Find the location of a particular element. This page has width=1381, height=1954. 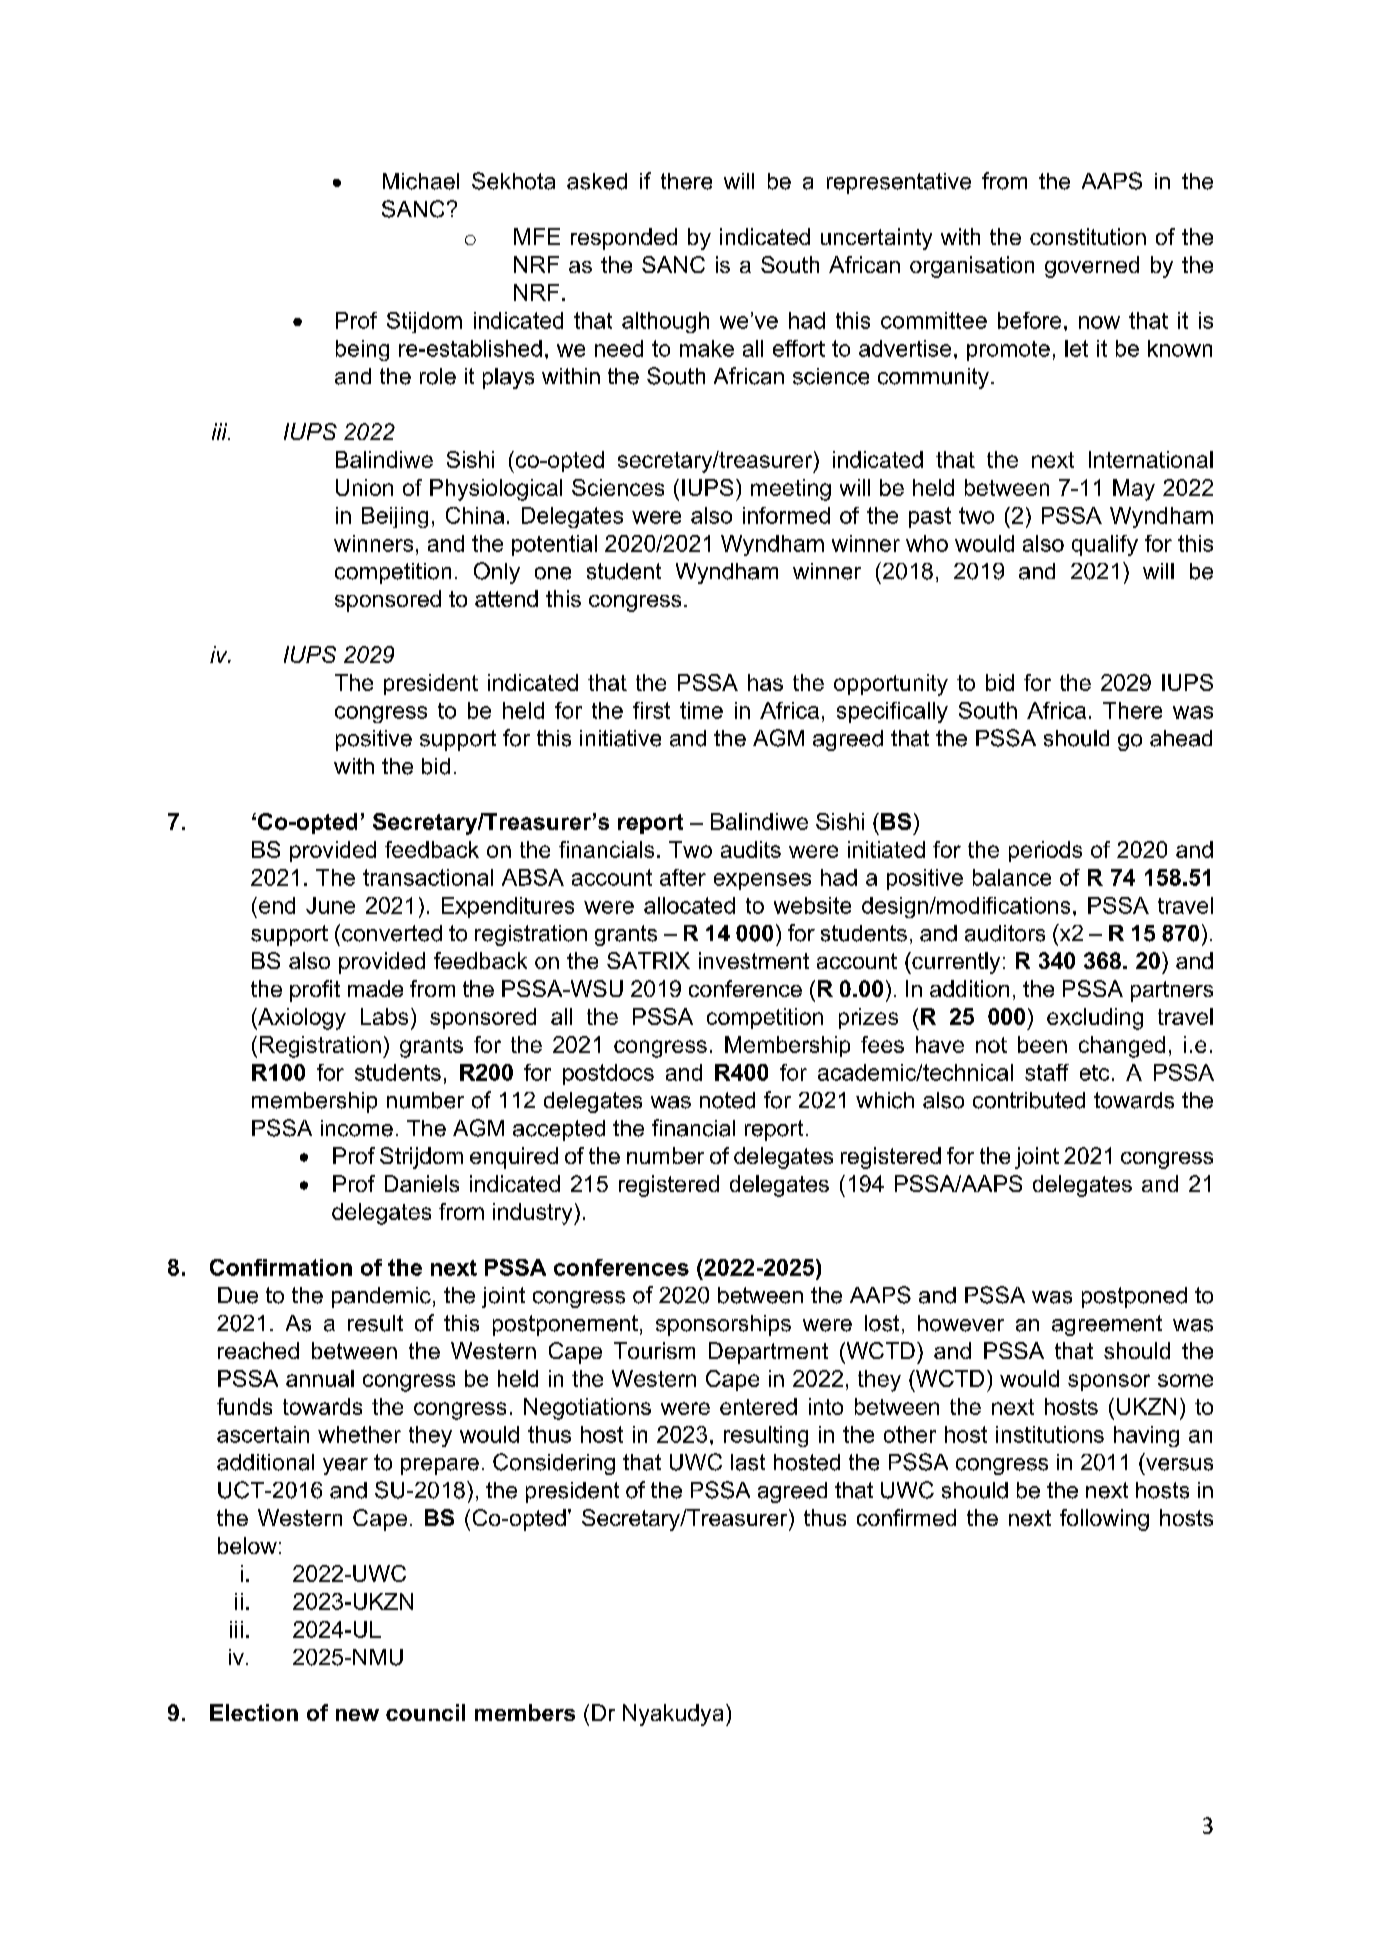

last is located at coordinates (748, 1462).
